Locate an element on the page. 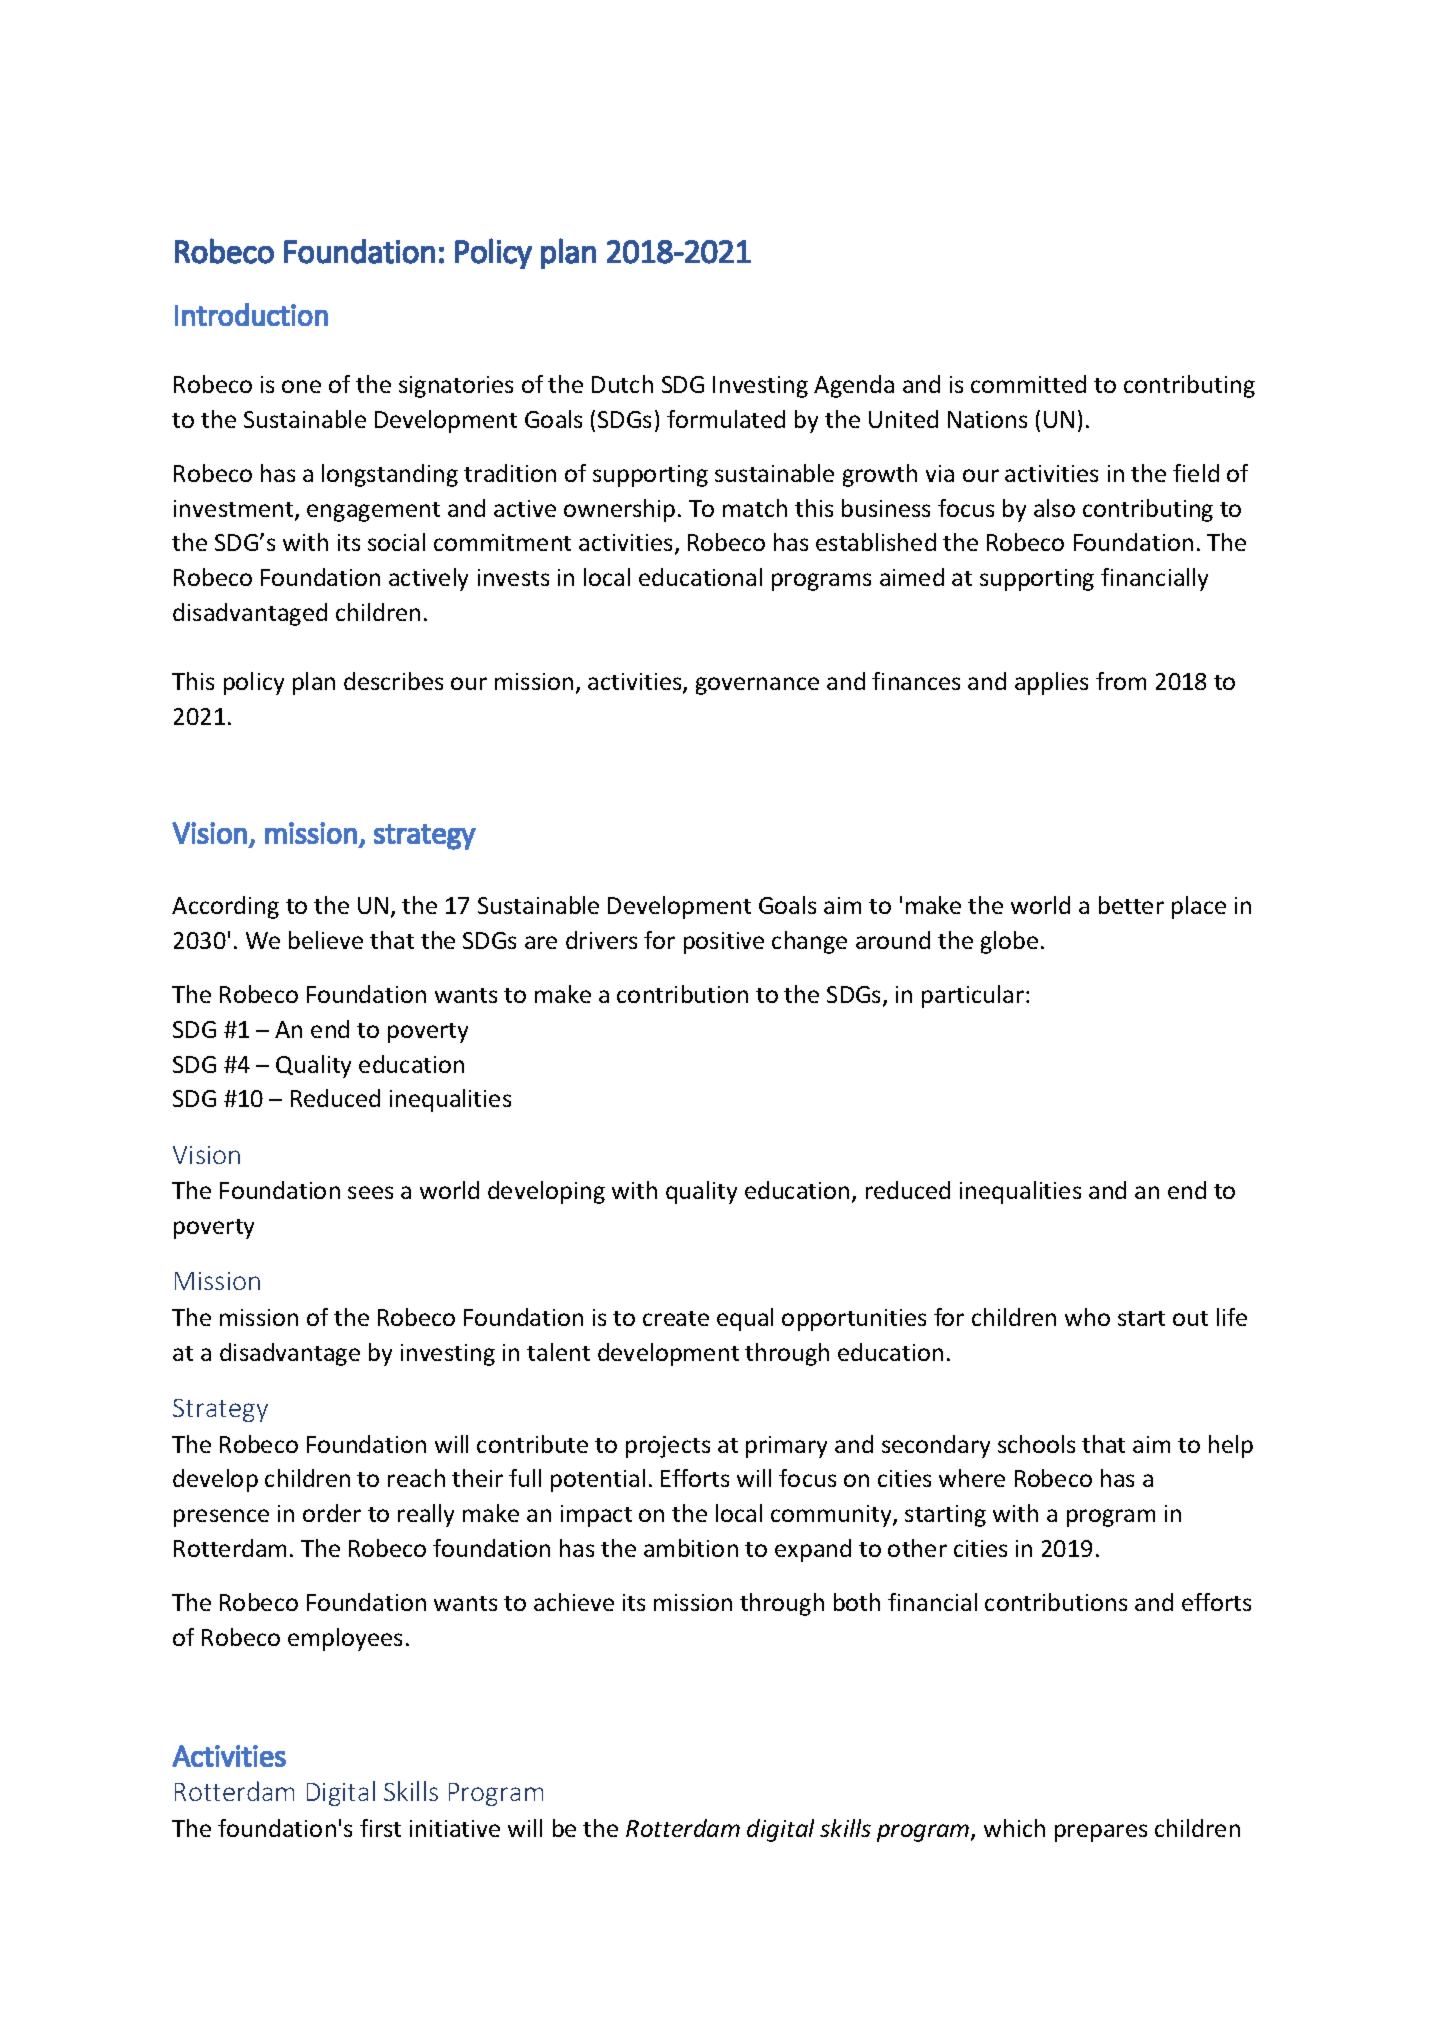  governance is located at coordinates (757, 686).
